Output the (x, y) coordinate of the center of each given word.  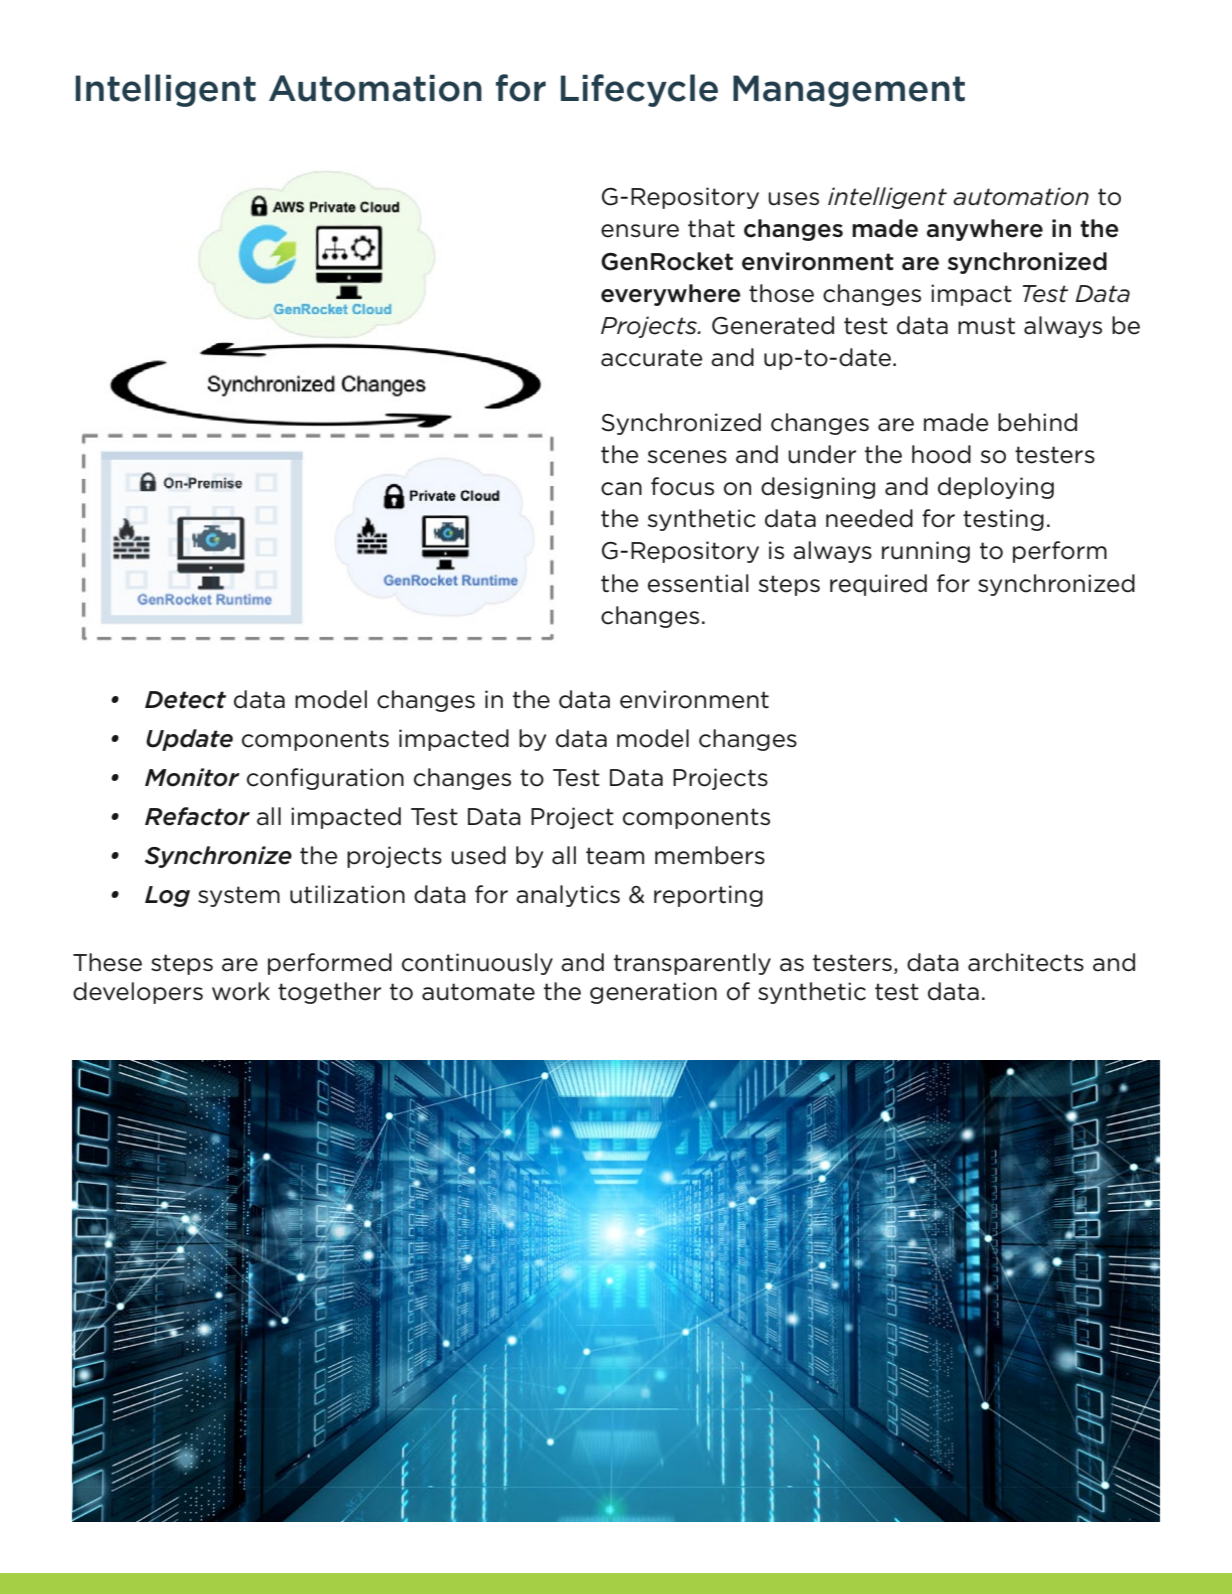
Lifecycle (639, 90)
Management (849, 91)
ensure (640, 231)
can (621, 489)
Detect (185, 700)
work (241, 991)
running (926, 552)
